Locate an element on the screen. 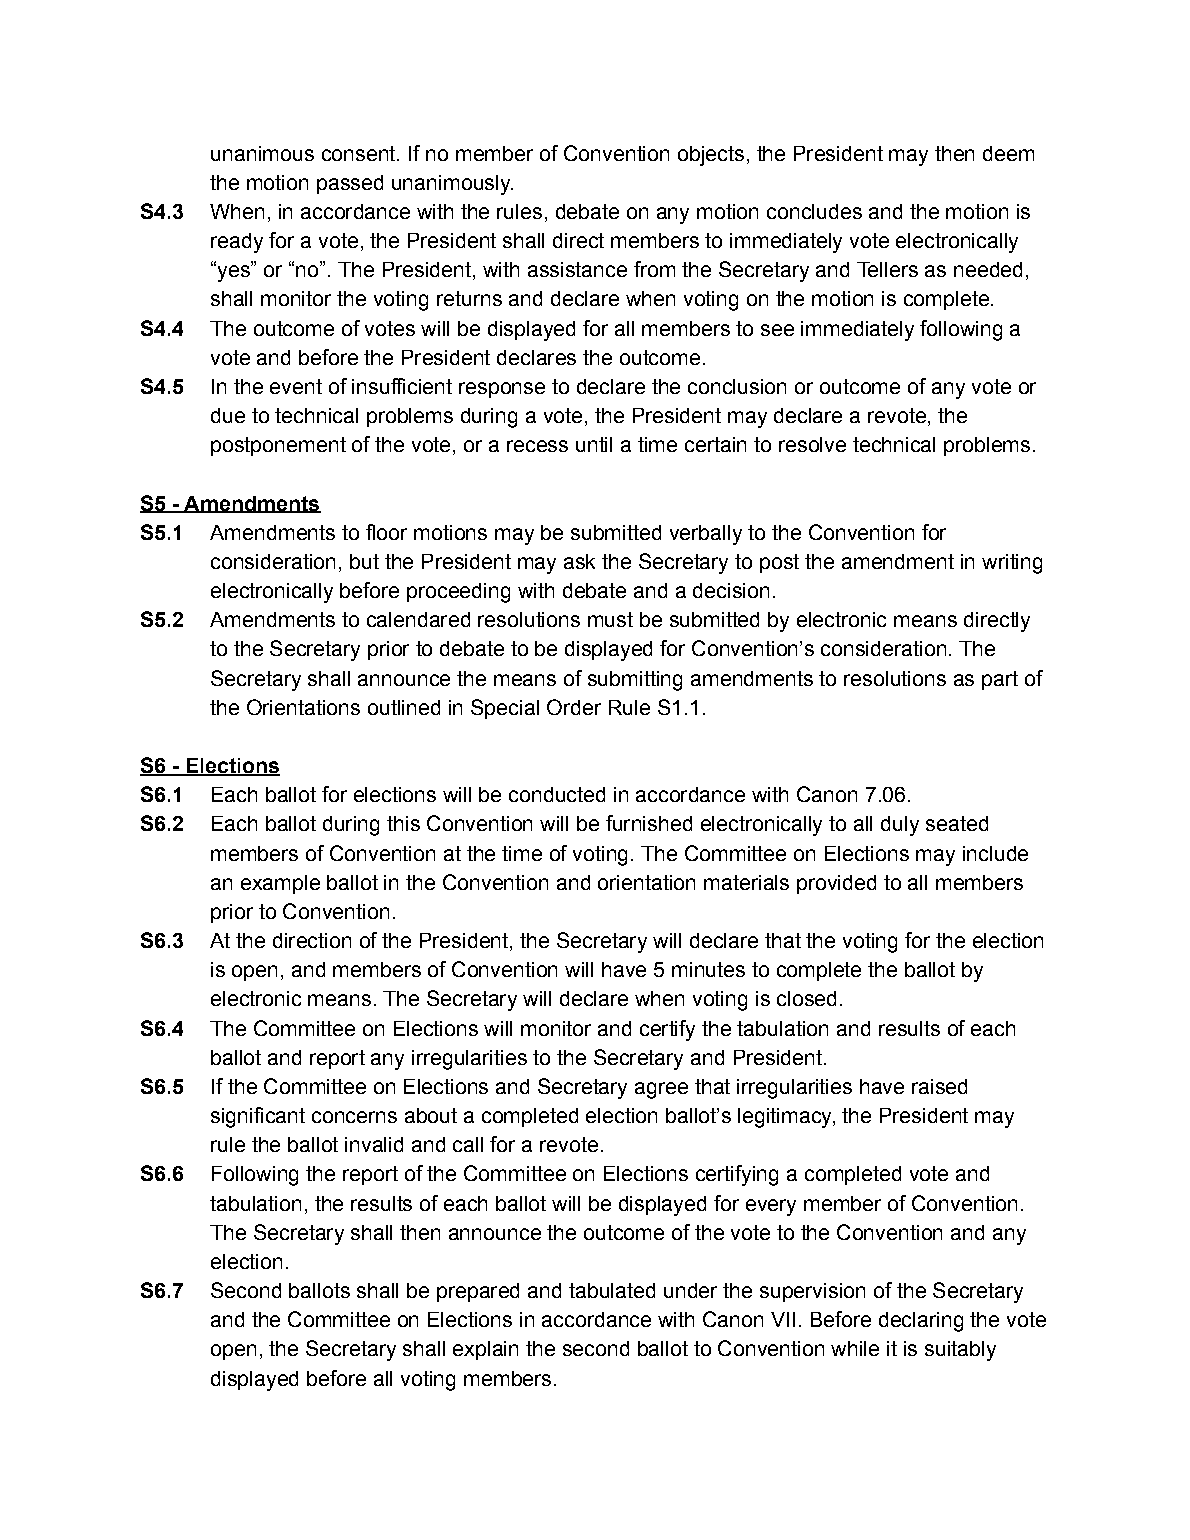 The image size is (1190, 1540). concerns is located at coordinates (354, 1117).
